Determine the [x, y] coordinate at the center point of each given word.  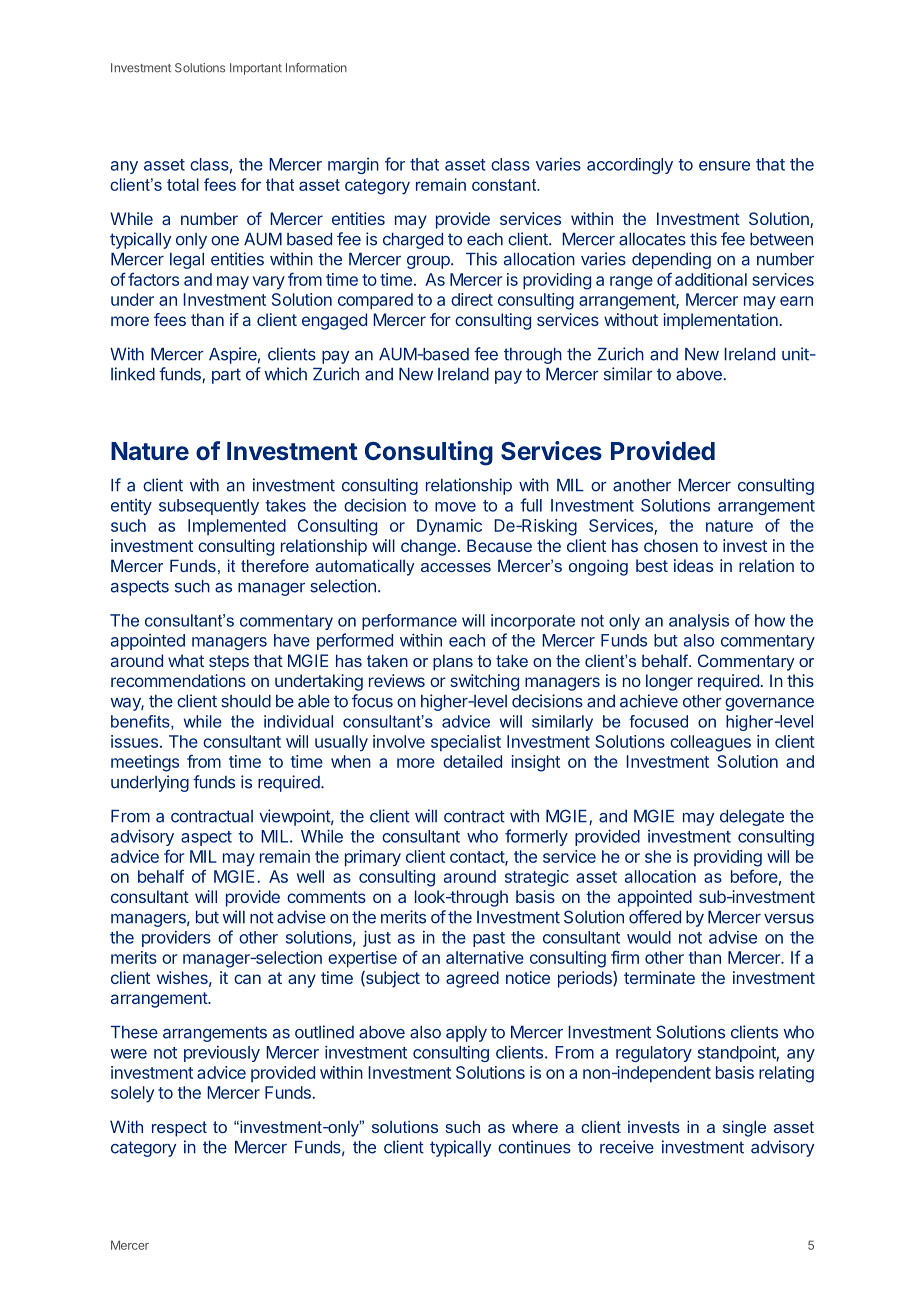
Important [256, 69]
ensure [724, 166]
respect [179, 1129]
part [226, 376]
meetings [145, 763]
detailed [472, 761]
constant [505, 185]
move [455, 507]
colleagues [710, 743]
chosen [671, 545]
